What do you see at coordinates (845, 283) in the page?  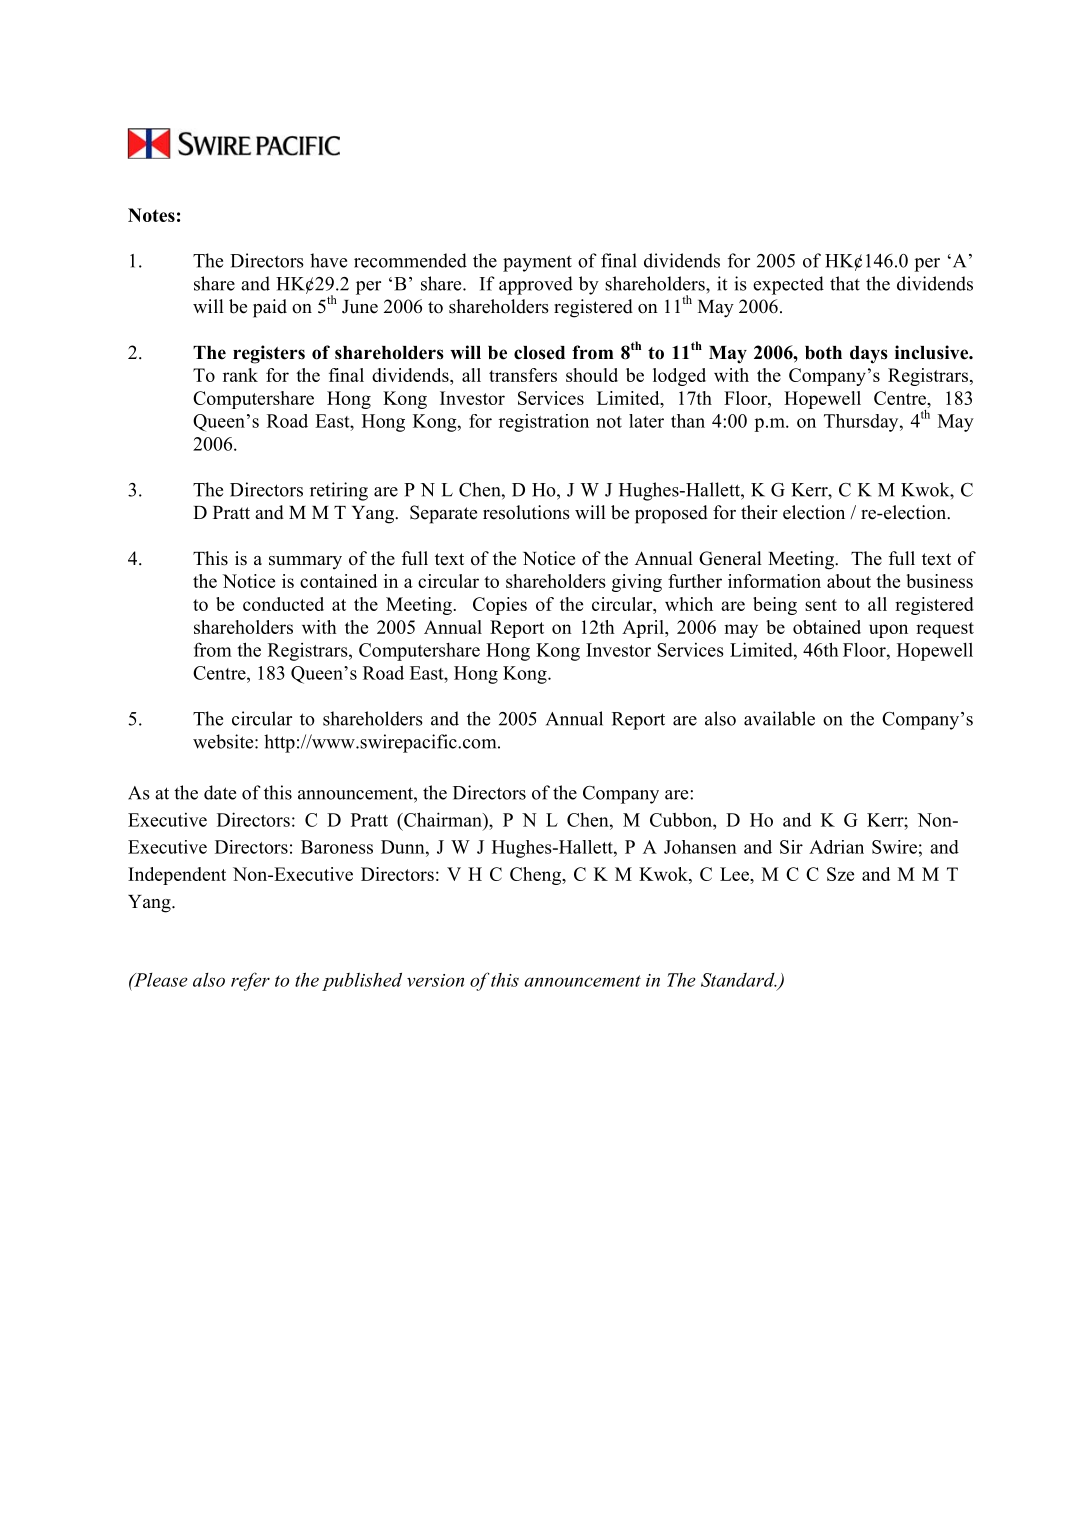 I see `that` at bounding box center [845, 283].
